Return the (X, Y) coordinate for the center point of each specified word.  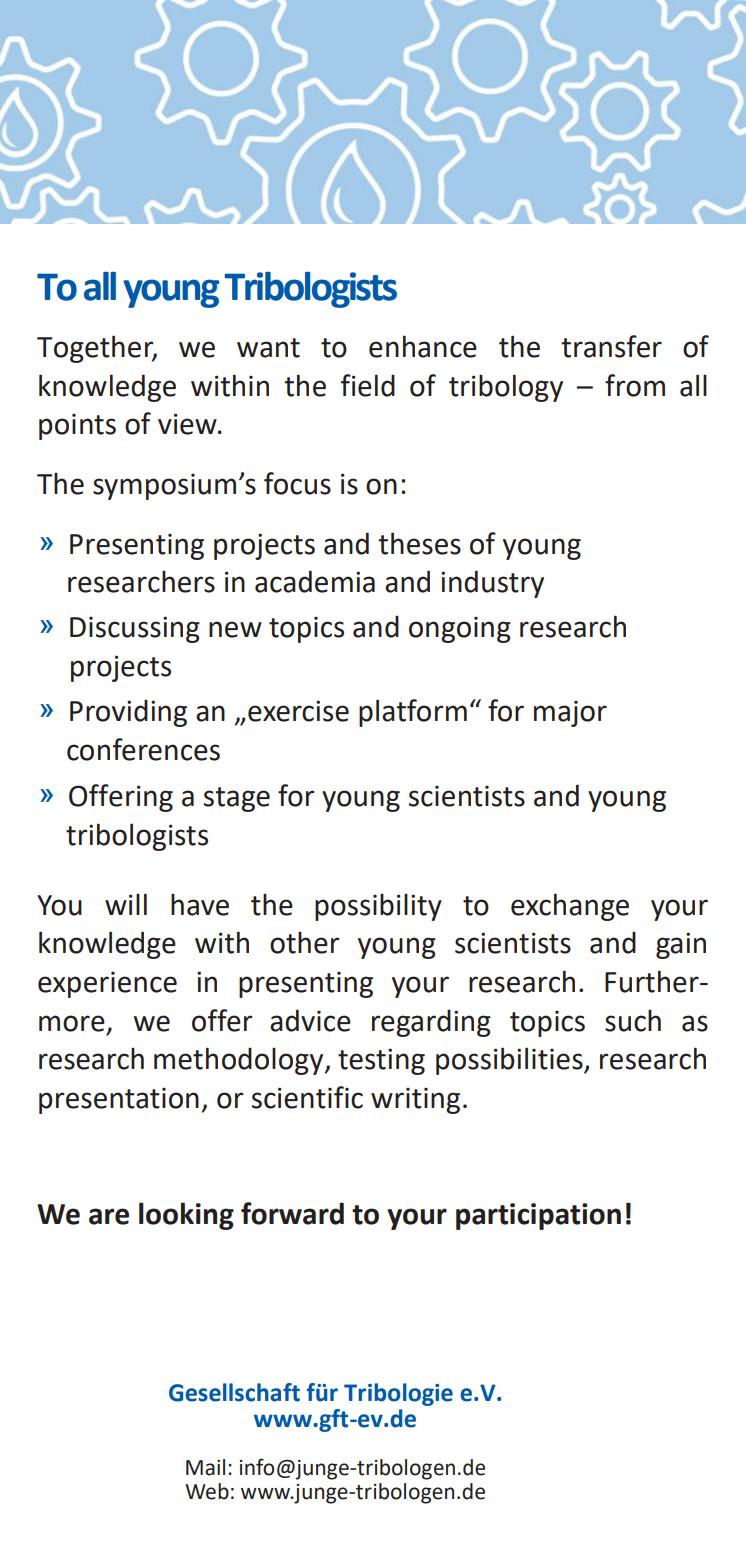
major (570, 713)
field (368, 385)
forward (292, 1213)
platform (413, 713)
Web (207, 1491)
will (126, 904)
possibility (378, 907)
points (77, 427)
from (635, 385)
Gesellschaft (234, 1392)
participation (538, 1216)
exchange (570, 907)
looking (186, 1216)
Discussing (135, 629)
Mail (205, 1467)
